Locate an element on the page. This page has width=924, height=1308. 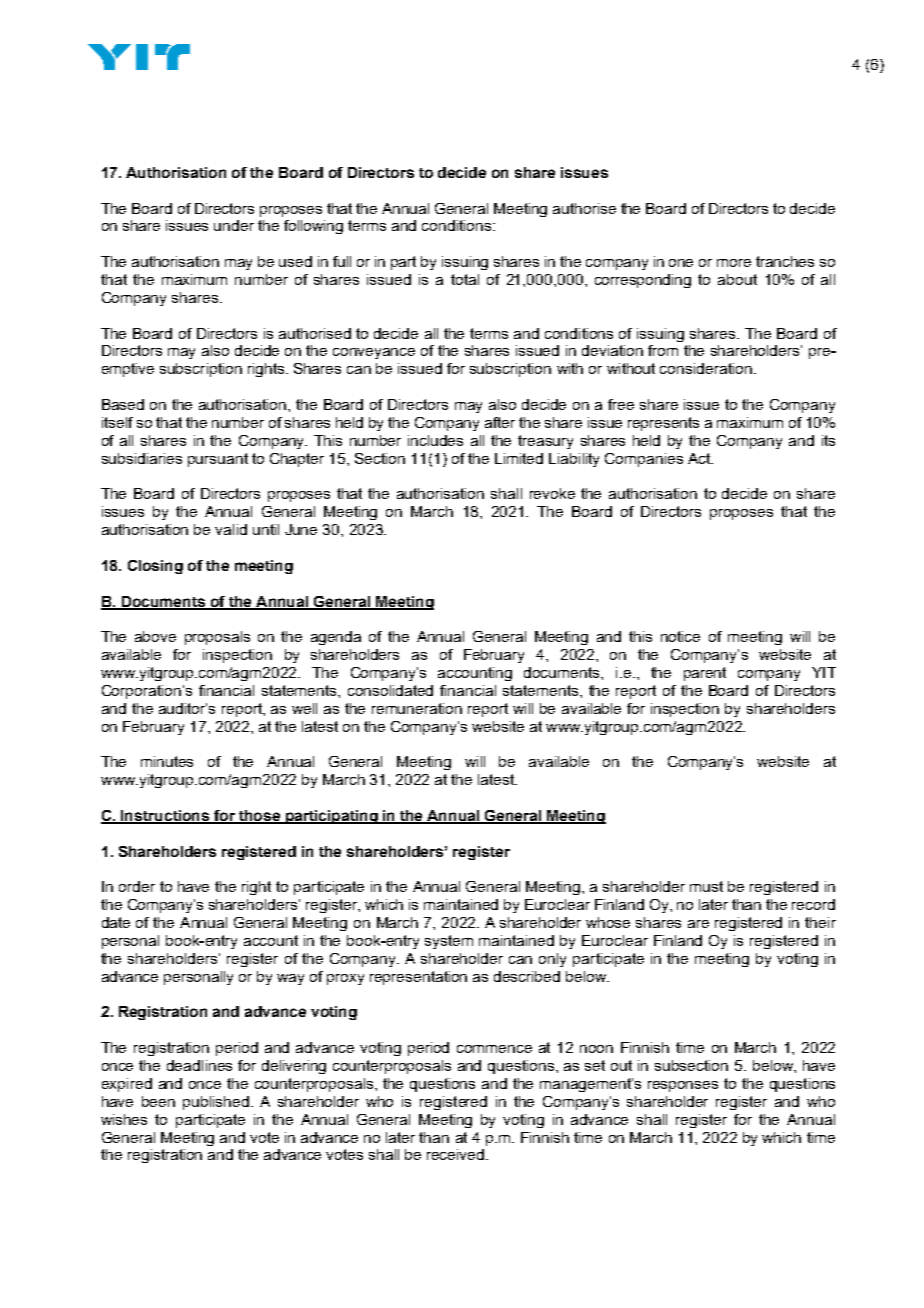
must is located at coordinates (706, 886).
